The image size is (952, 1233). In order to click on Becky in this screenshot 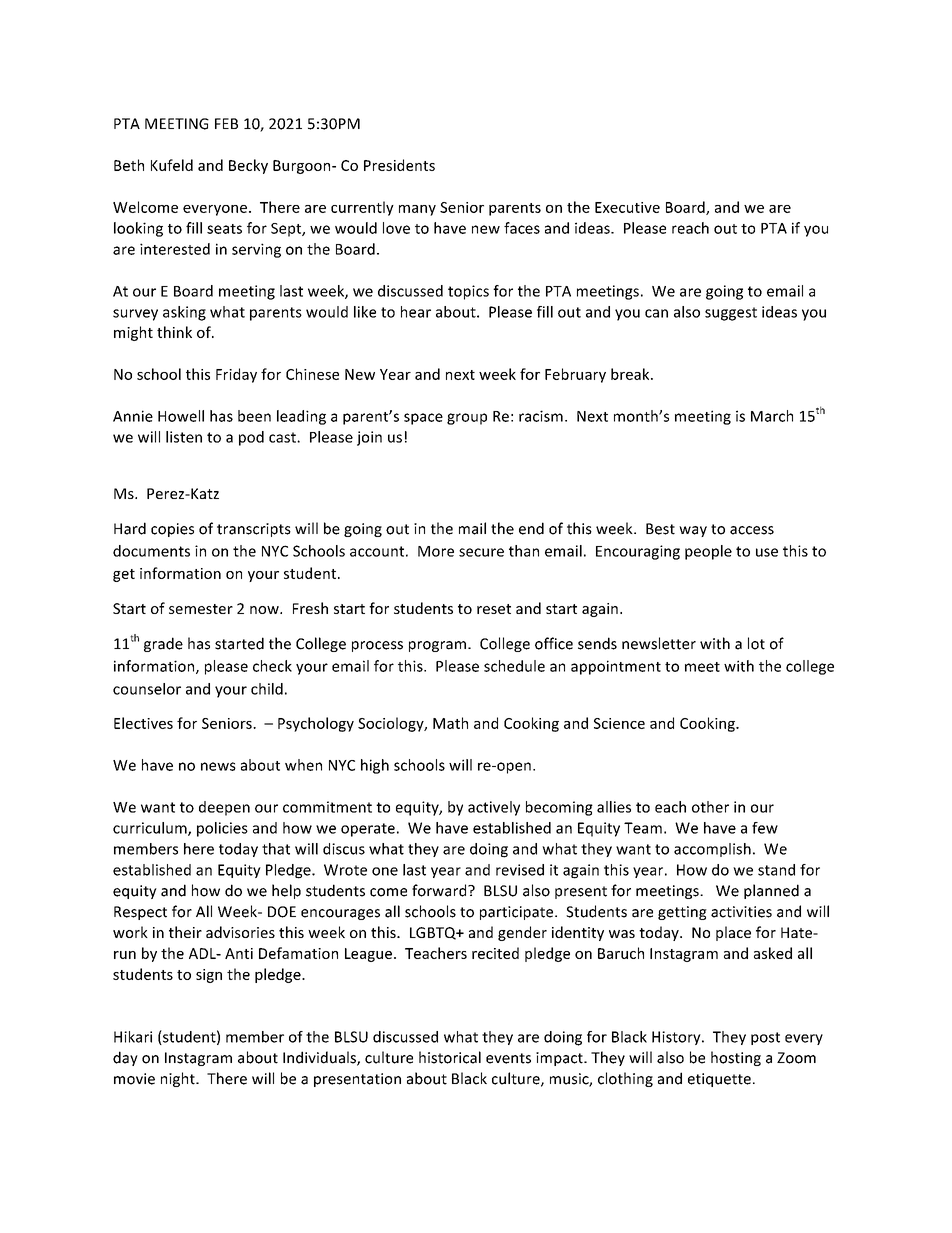, I will do `click(248, 166)`.
